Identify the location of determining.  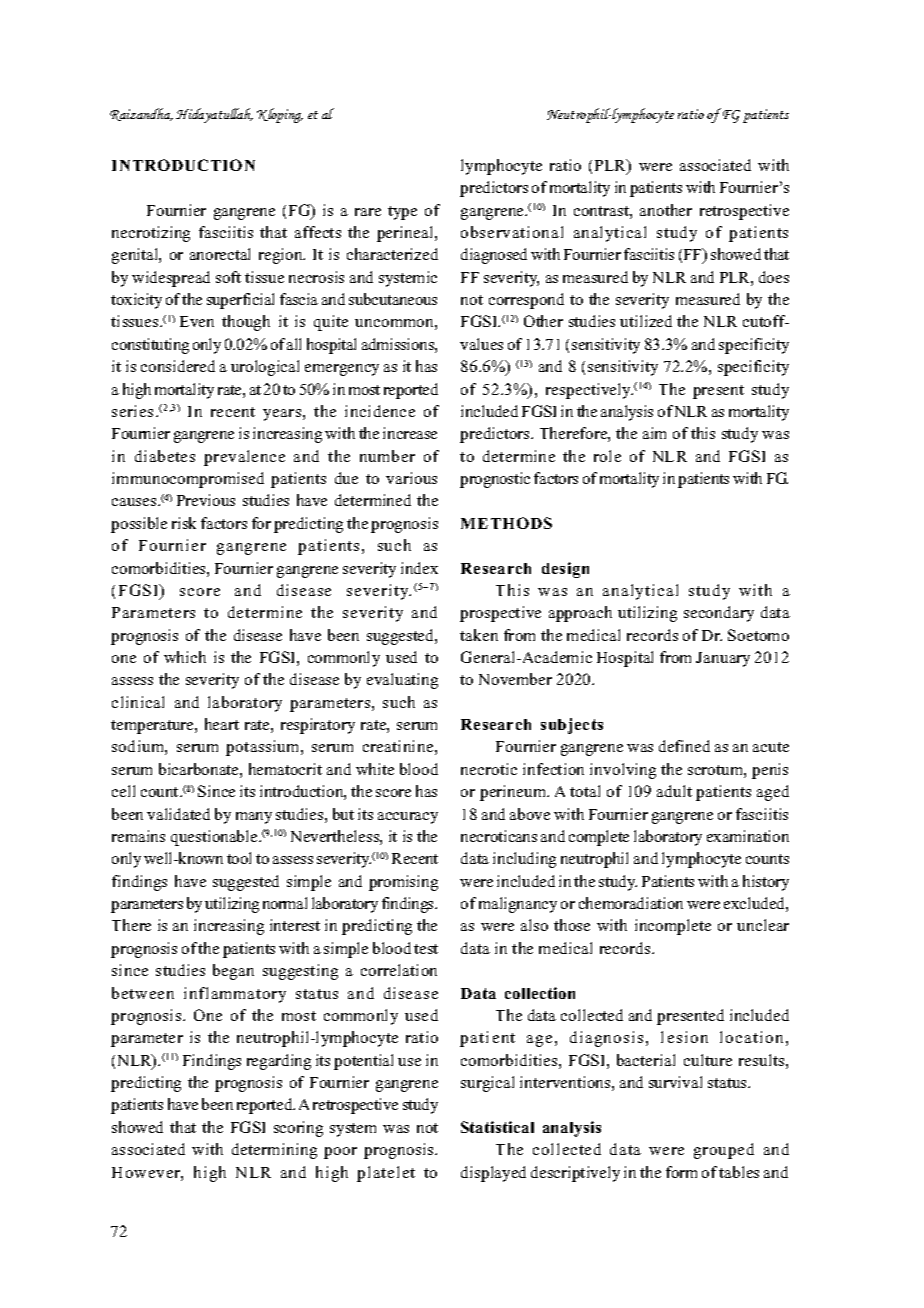
(274, 1151).
